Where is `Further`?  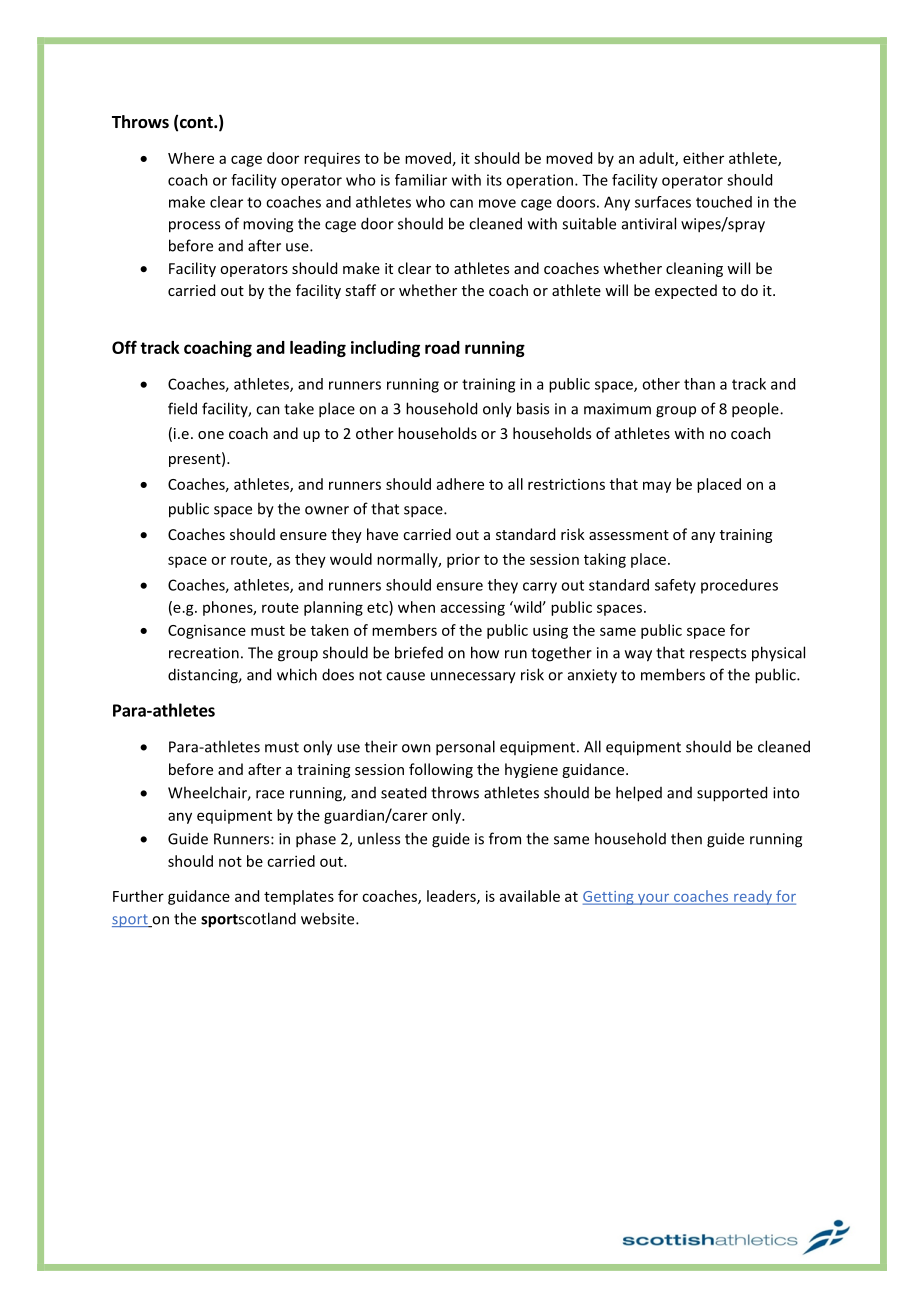
Further is located at coordinates (138, 896).
